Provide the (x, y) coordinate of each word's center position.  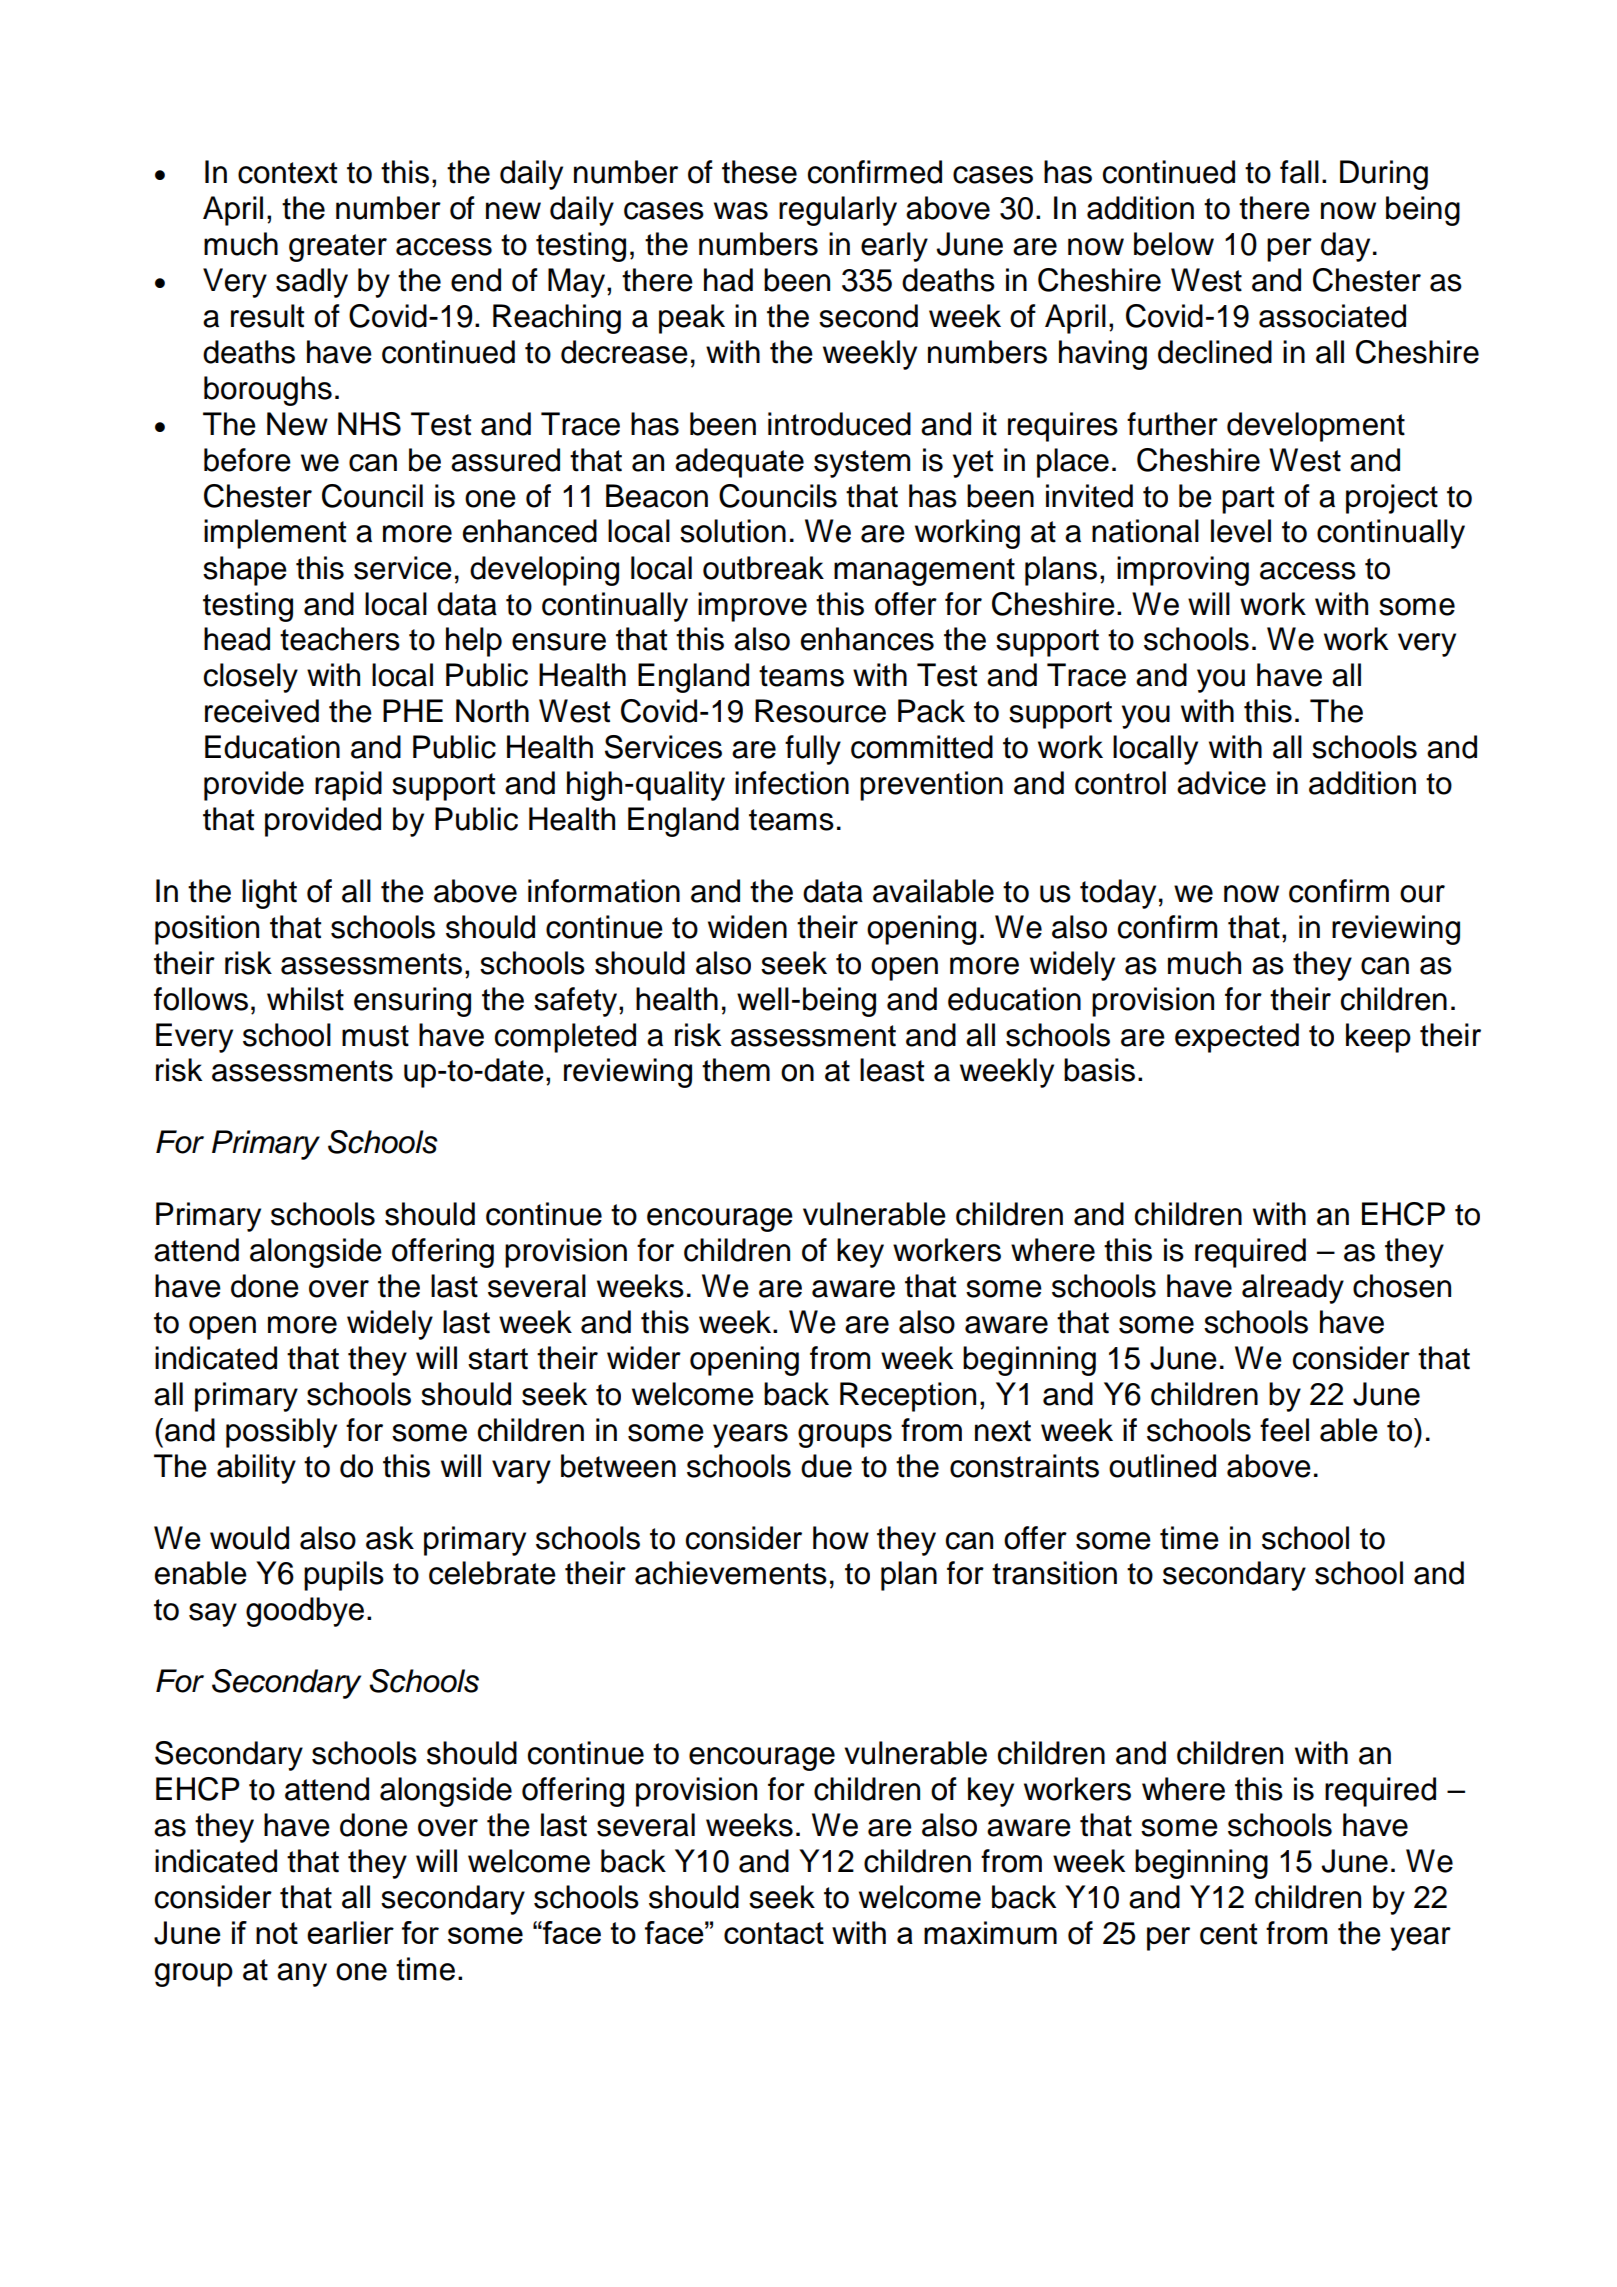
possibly (281, 1433)
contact (774, 1933)
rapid (348, 786)
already (1293, 1289)
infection (792, 783)
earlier (350, 1932)
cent (1228, 1934)
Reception (908, 1397)
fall (1299, 172)
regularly (838, 211)
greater (338, 248)
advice (1221, 783)
